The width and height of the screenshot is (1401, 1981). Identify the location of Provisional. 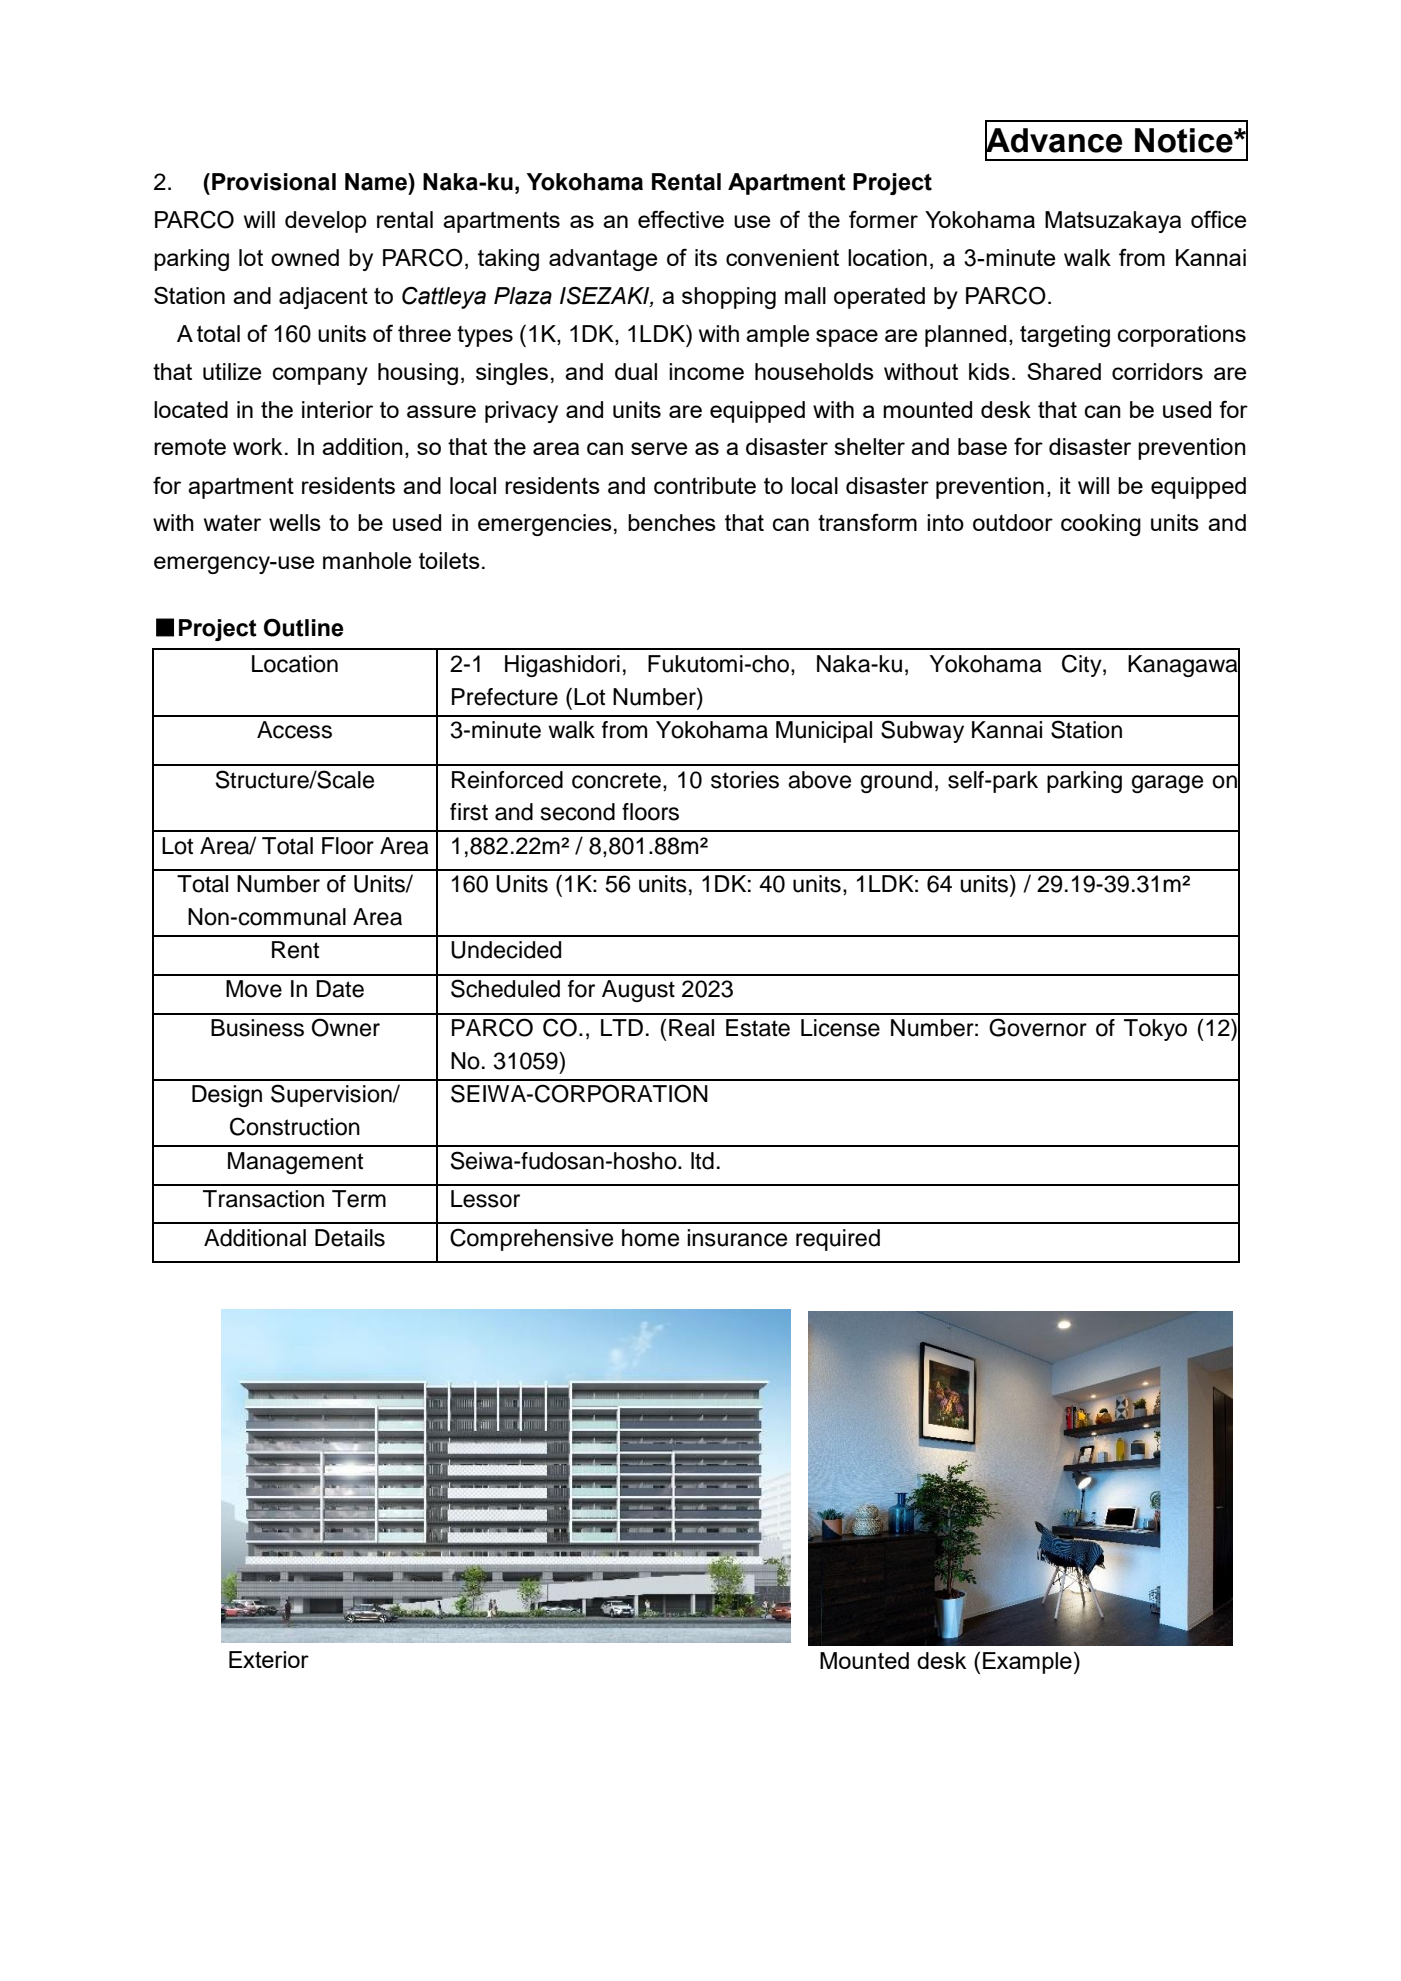
(274, 182).
